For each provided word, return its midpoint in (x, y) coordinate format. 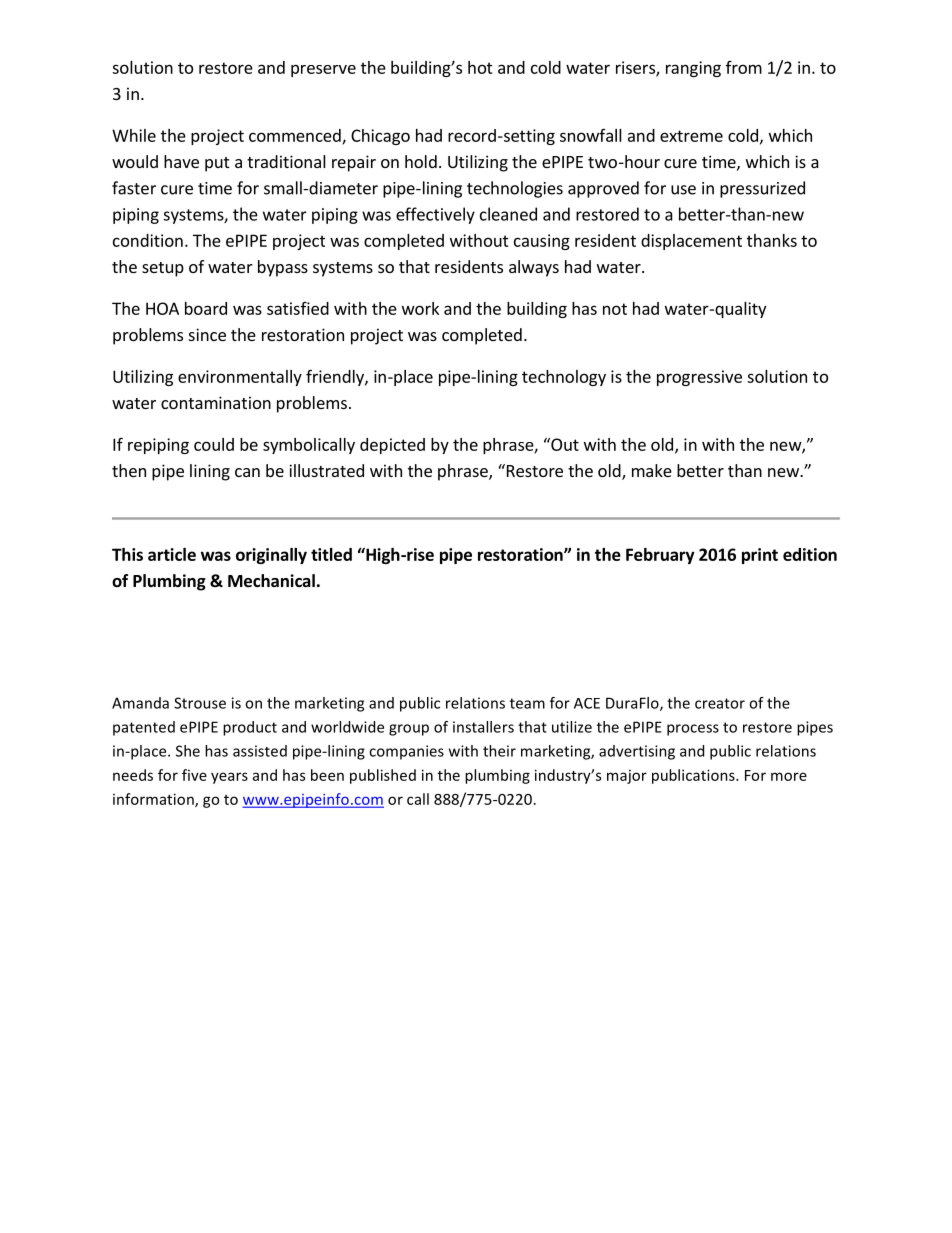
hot (480, 67)
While (134, 135)
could (214, 444)
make (652, 470)
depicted (392, 446)
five (194, 775)
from (744, 67)
